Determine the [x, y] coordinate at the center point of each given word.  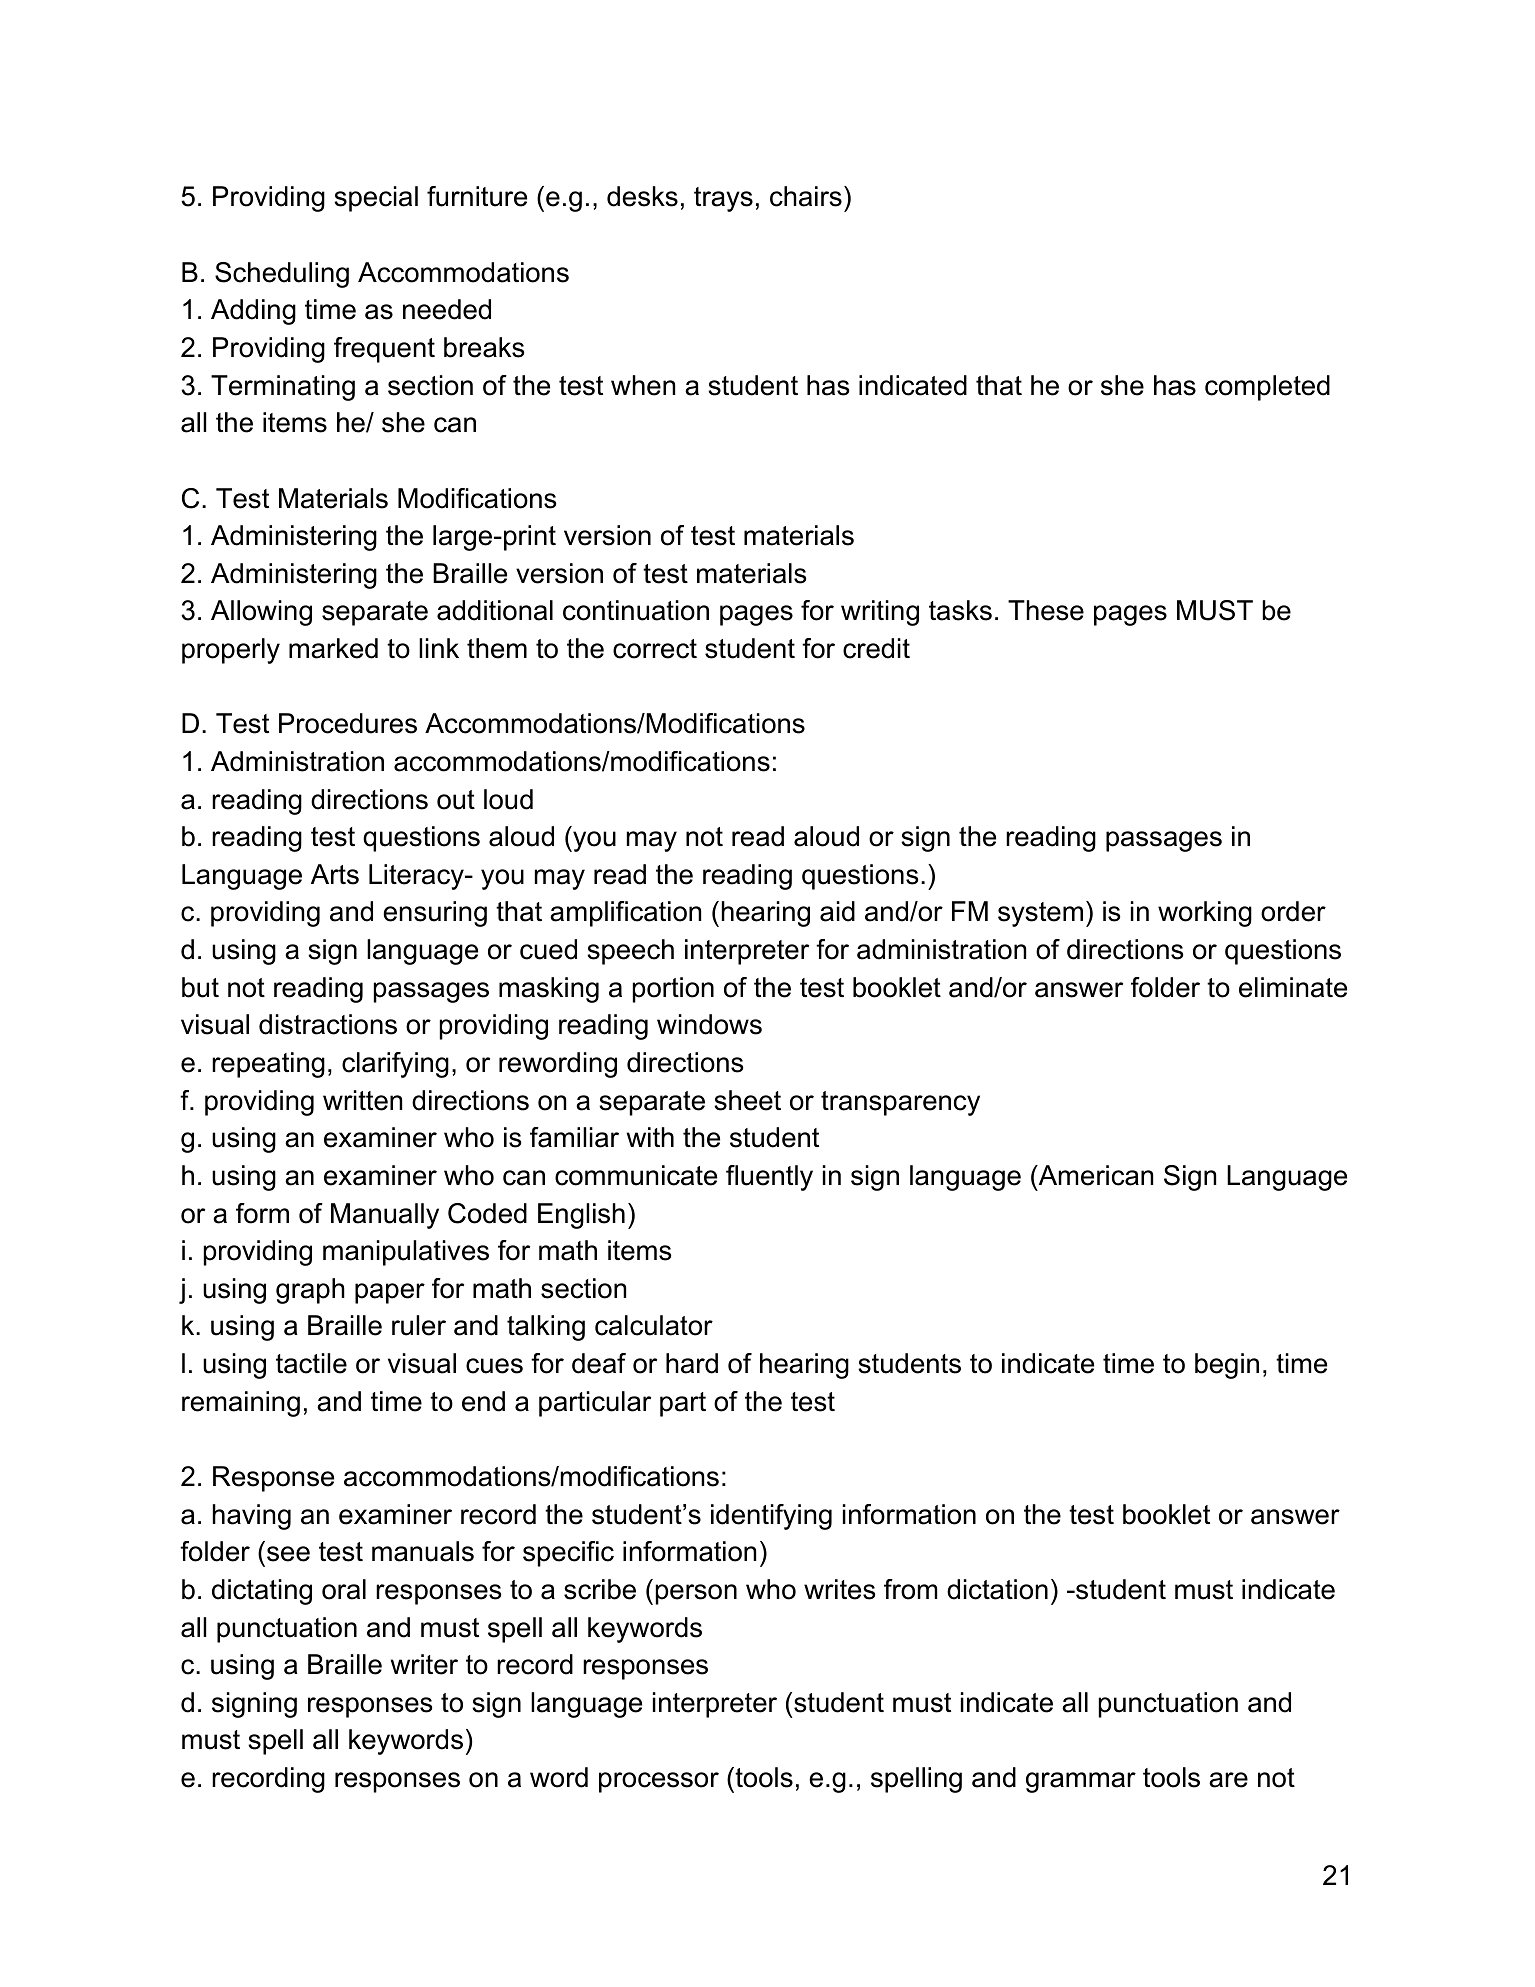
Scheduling [282, 275]
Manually [385, 1216]
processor [659, 1782]
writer [424, 1664]
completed [1267, 388]
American [1094, 1175]
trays [723, 199]
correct [655, 649]
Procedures [348, 723]
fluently [769, 1178]
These [1046, 610]
